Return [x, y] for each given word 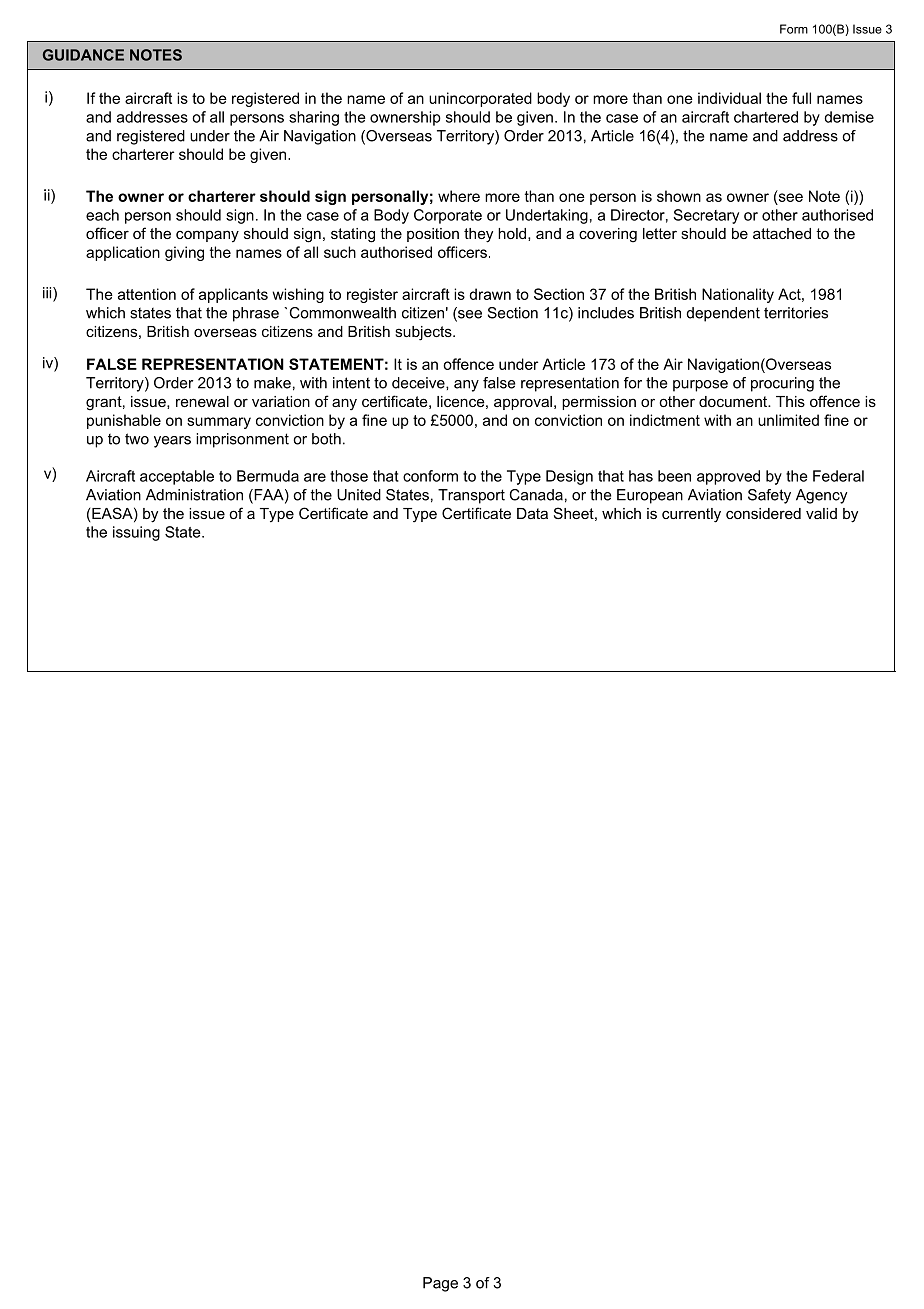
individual [729, 98]
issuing [136, 533]
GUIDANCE [83, 55]
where [459, 196]
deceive [419, 383]
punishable [124, 421]
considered [763, 513]
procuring [782, 384]
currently [691, 515]
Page [440, 1284]
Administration [194, 495]
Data [532, 513]
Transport [471, 496]
